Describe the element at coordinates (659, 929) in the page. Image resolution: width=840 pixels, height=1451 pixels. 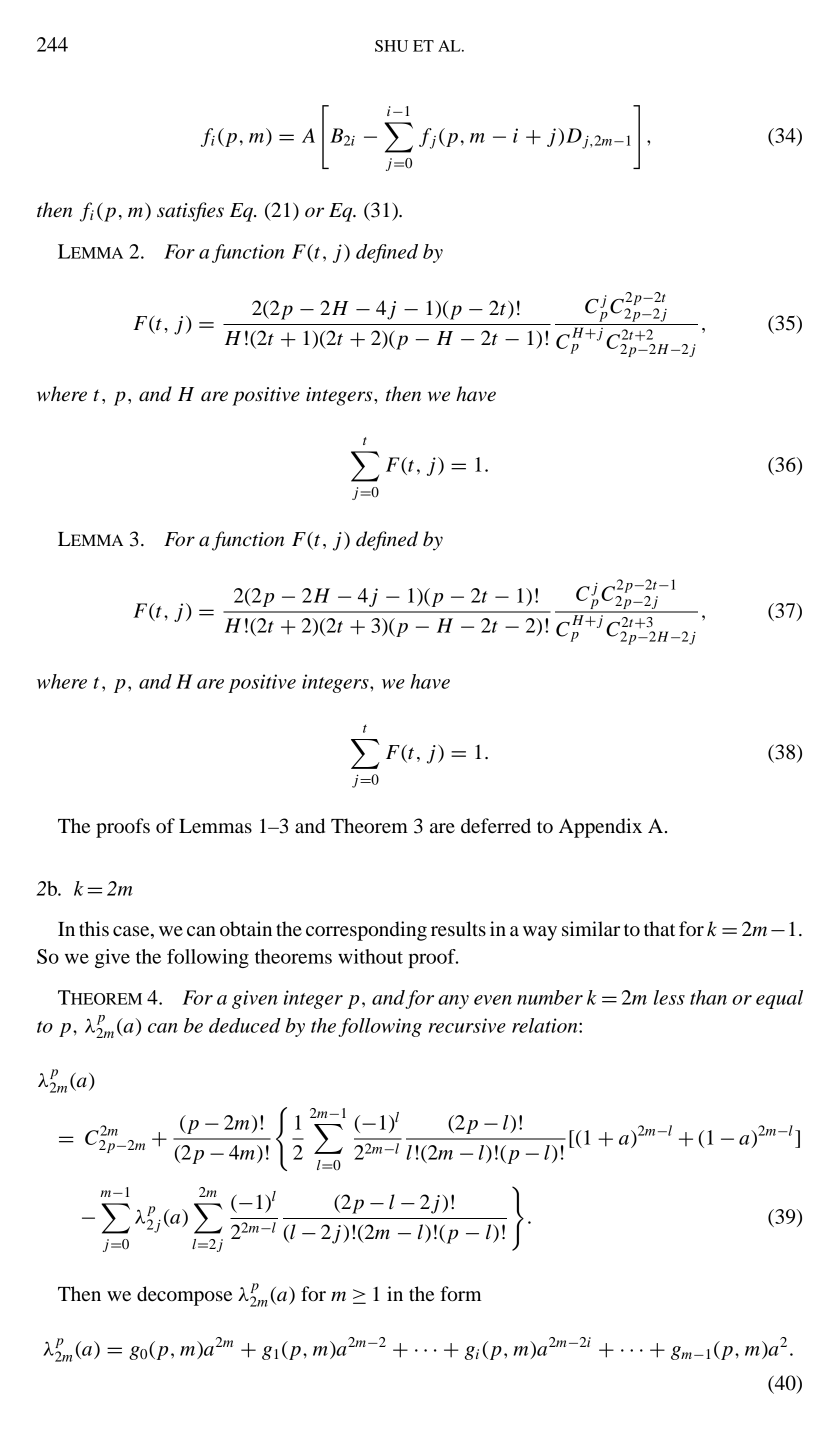
I see `that` at that location.
